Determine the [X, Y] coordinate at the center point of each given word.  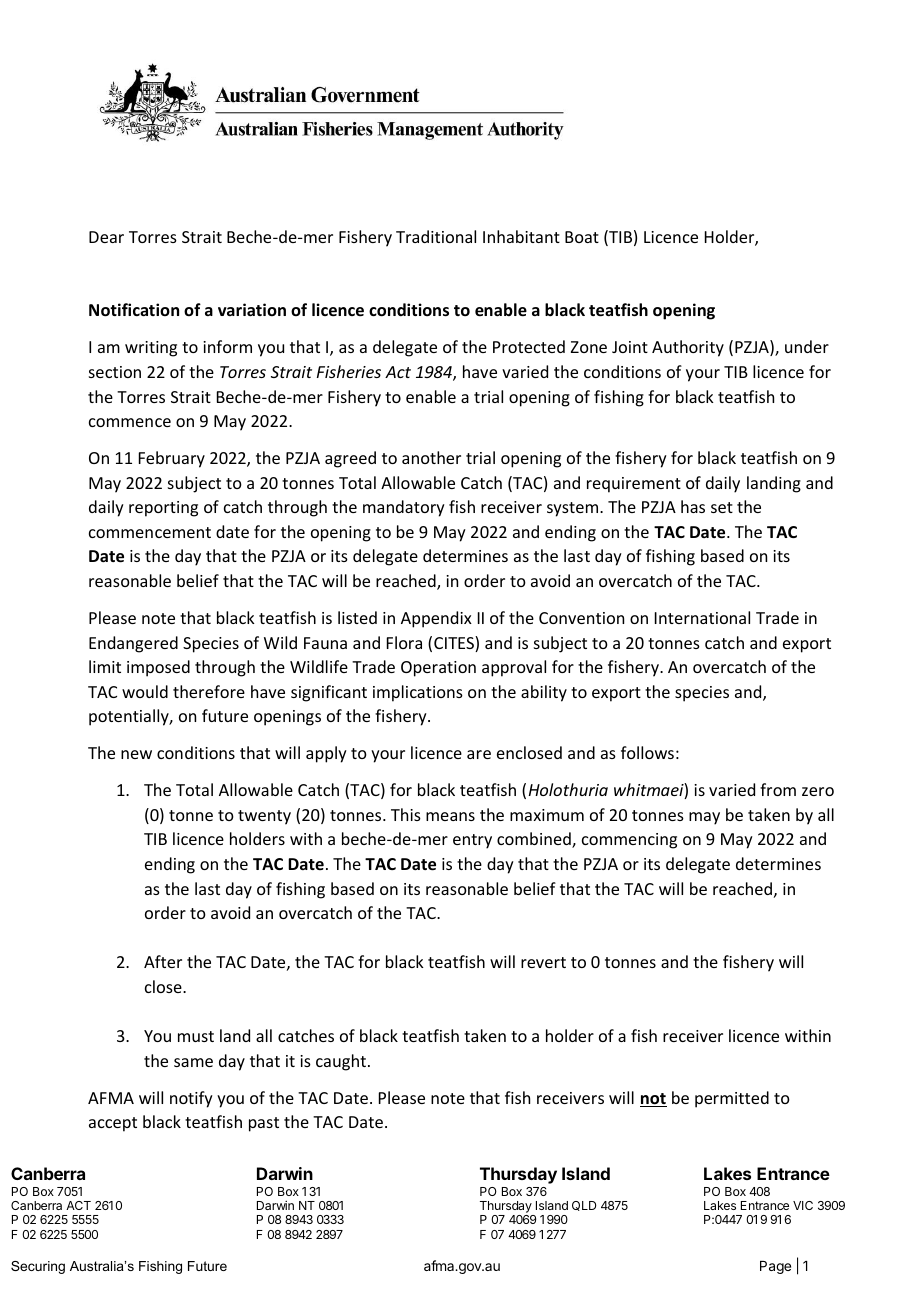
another [431, 457]
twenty [264, 817]
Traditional [436, 236]
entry [472, 841]
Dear [106, 237]
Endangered [133, 644]
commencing [629, 841]
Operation [438, 669]
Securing [38, 1267]
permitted [732, 1099]
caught [342, 1062]
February [172, 459]
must [196, 1036]
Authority [688, 348]
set [722, 507]
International [702, 617]
